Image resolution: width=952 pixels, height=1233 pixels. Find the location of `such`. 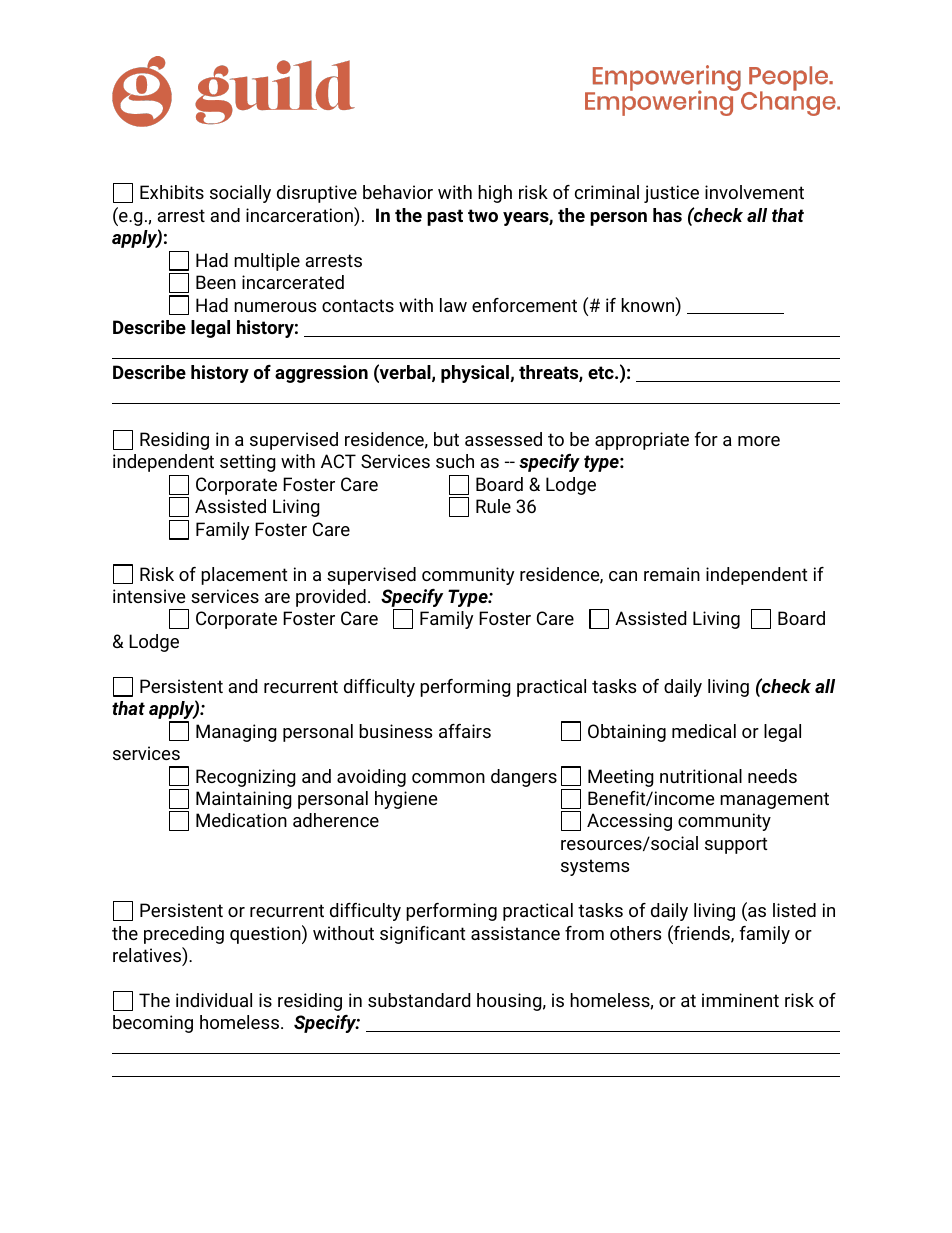

such is located at coordinates (455, 461).
